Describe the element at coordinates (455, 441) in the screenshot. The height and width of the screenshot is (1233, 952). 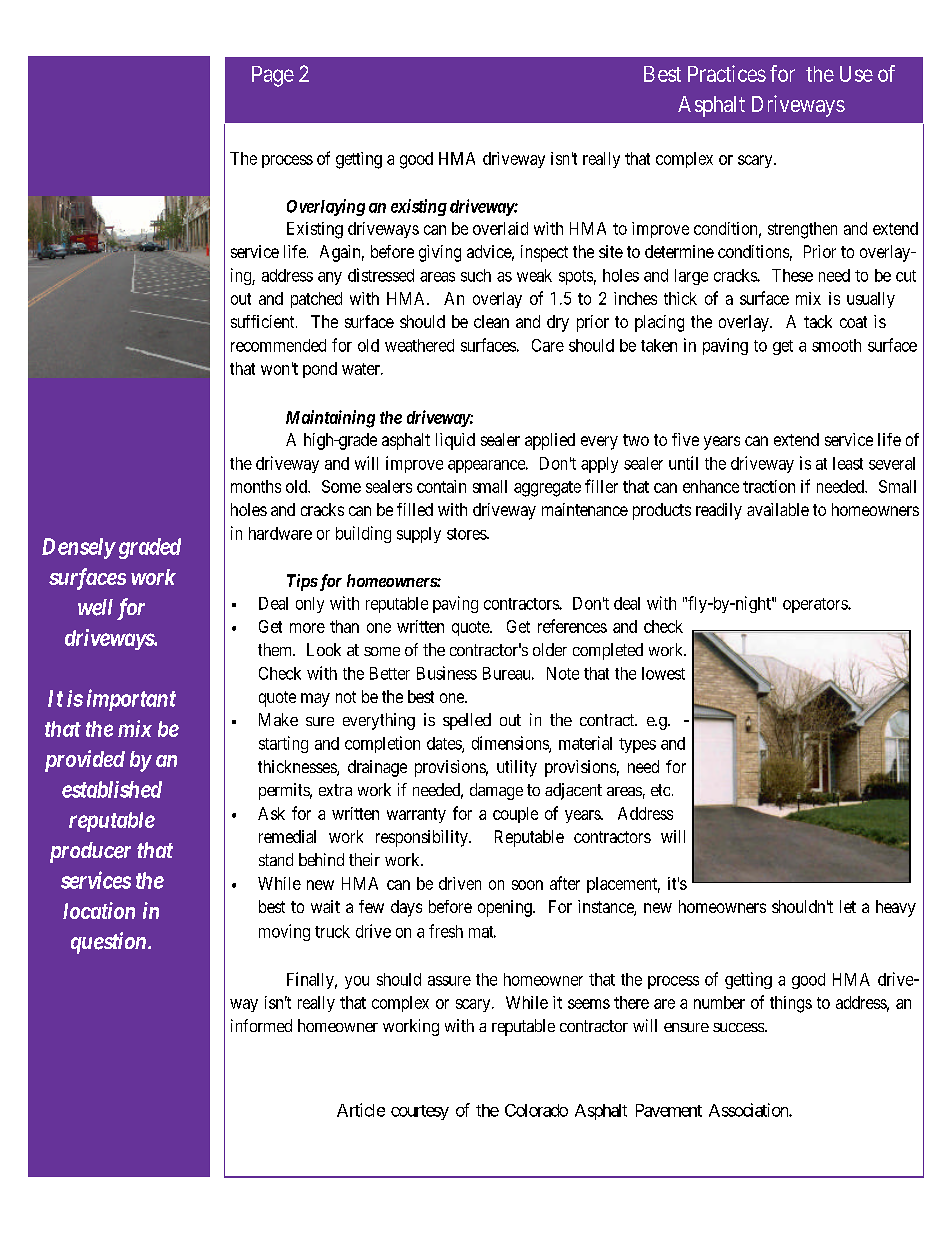
I see `liquid` at that location.
